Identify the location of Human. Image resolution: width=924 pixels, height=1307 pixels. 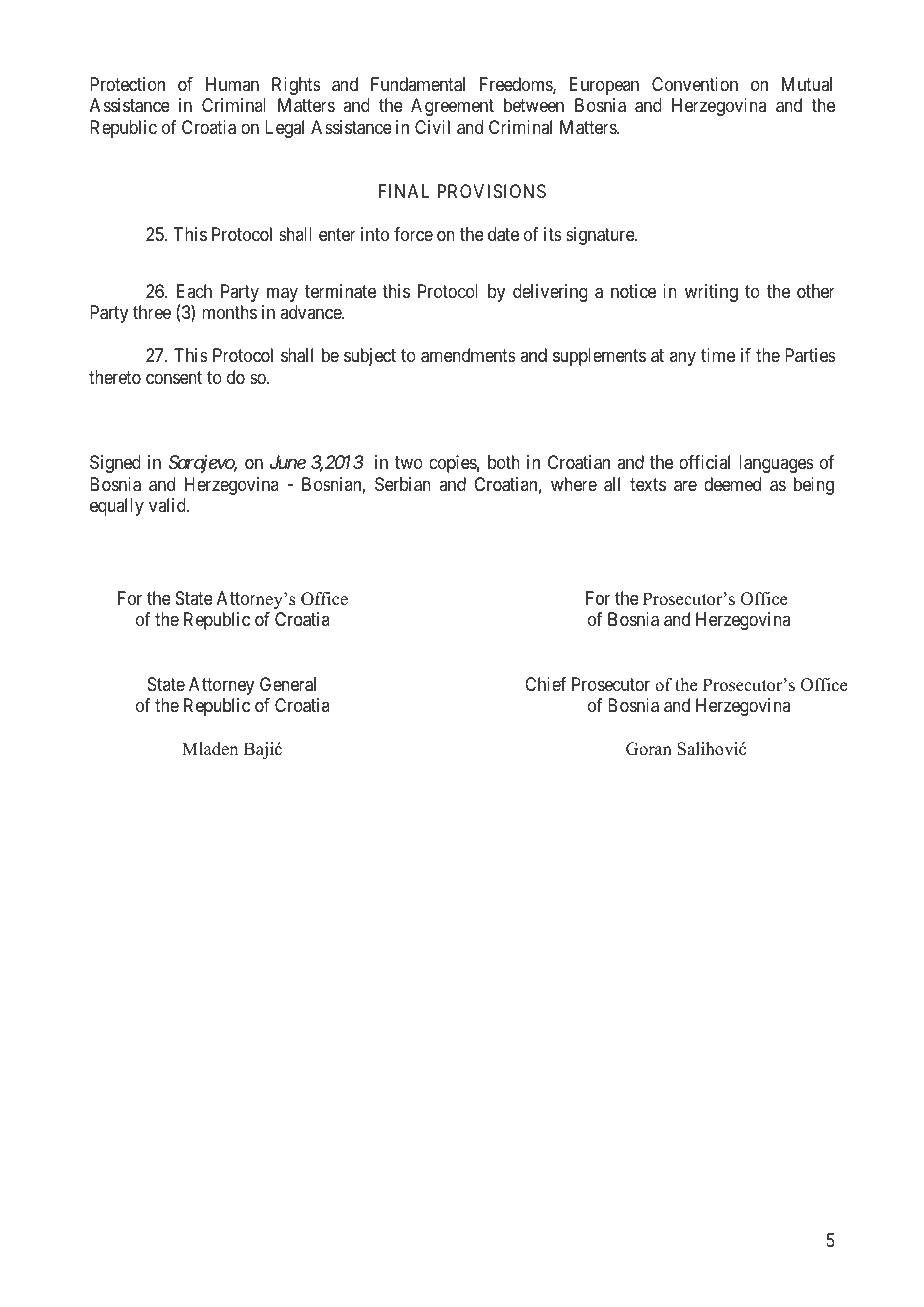
(232, 84).
